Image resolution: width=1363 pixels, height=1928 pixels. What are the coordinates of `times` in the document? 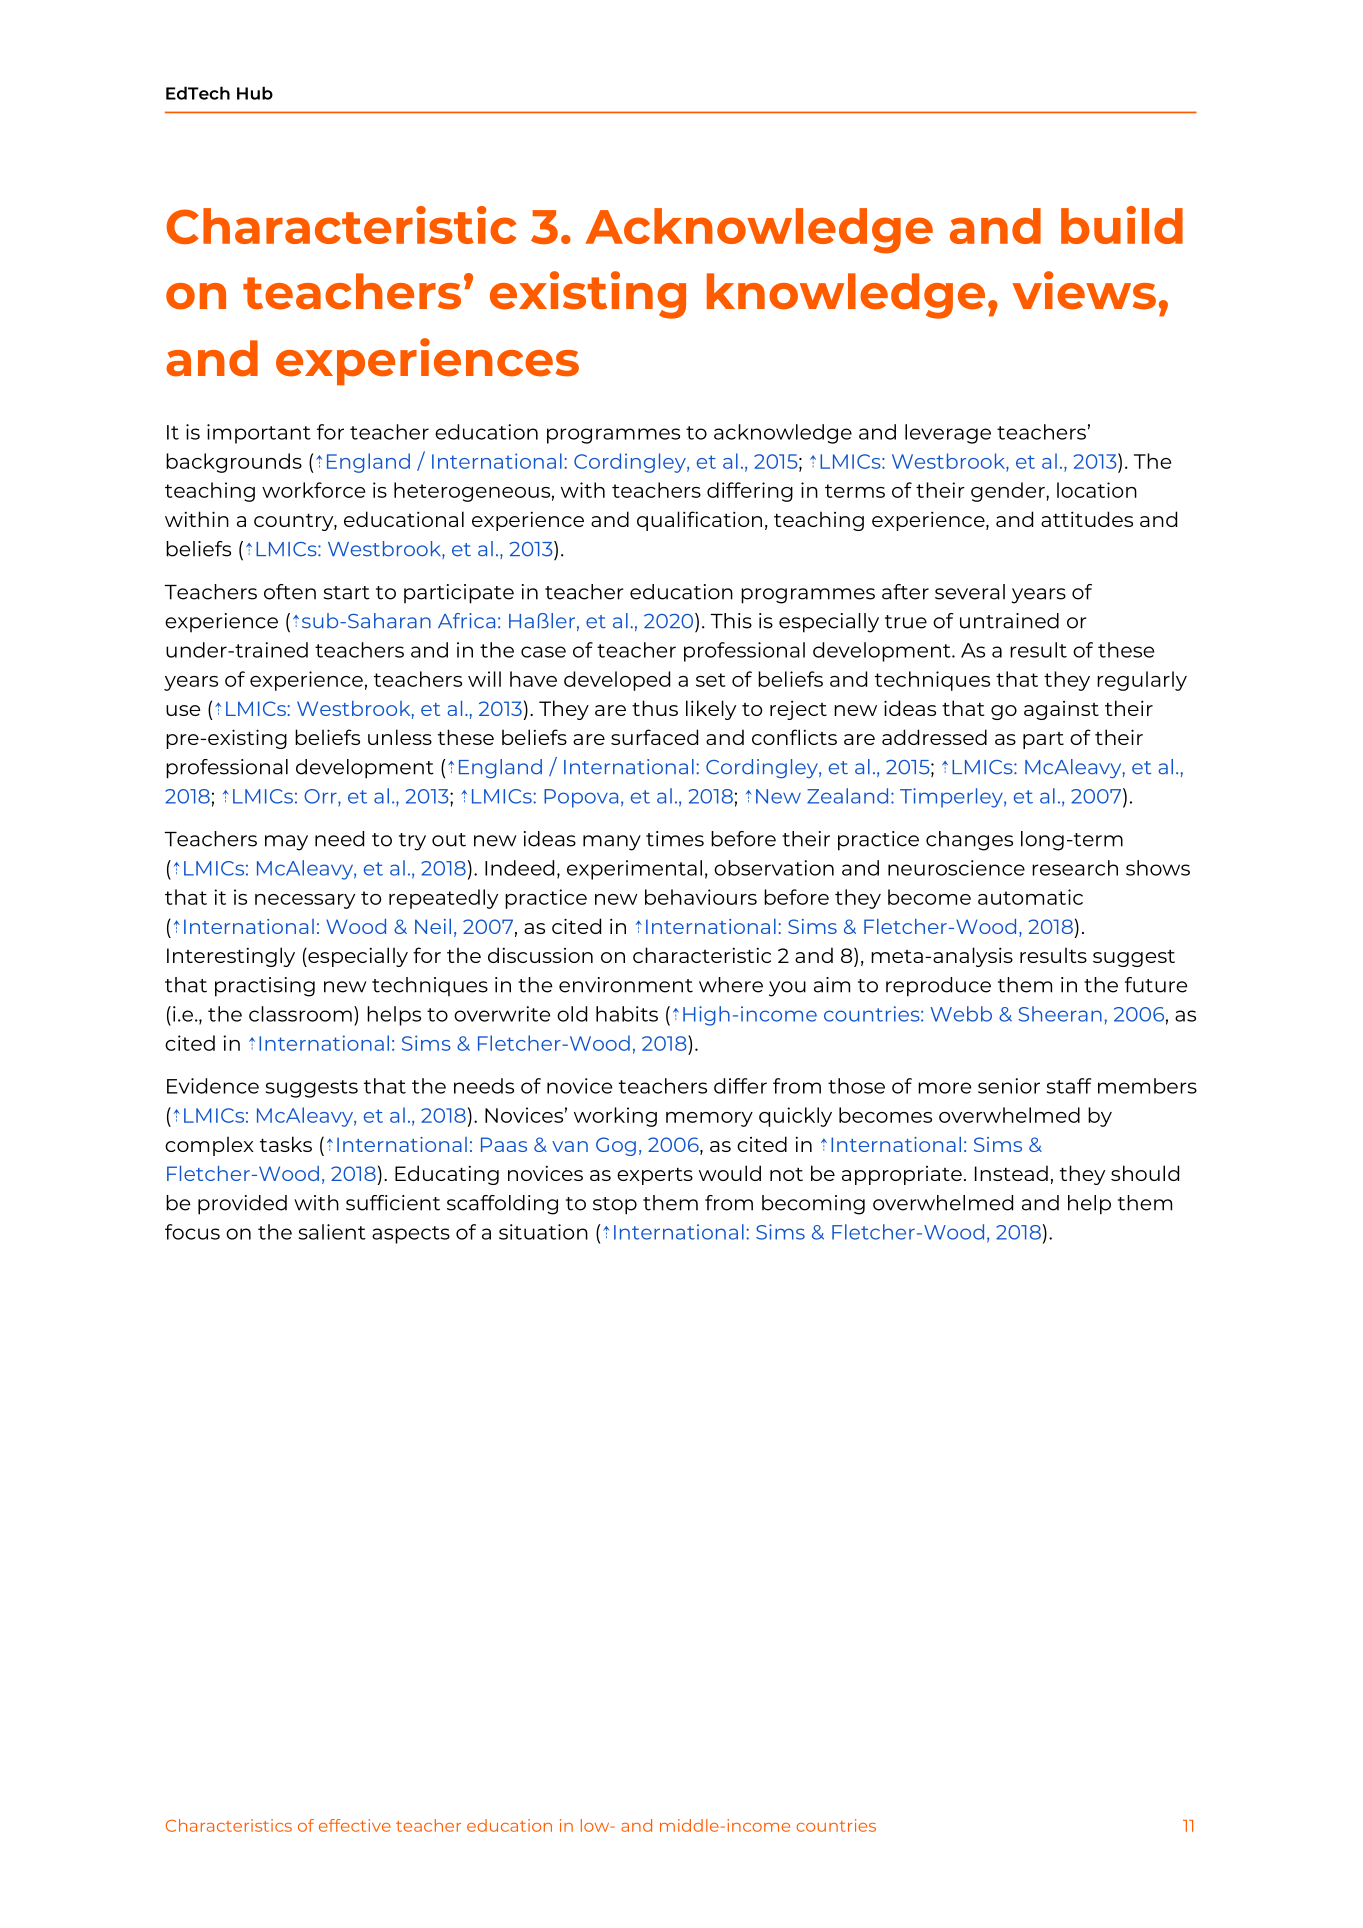 It's located at (675, 839).
